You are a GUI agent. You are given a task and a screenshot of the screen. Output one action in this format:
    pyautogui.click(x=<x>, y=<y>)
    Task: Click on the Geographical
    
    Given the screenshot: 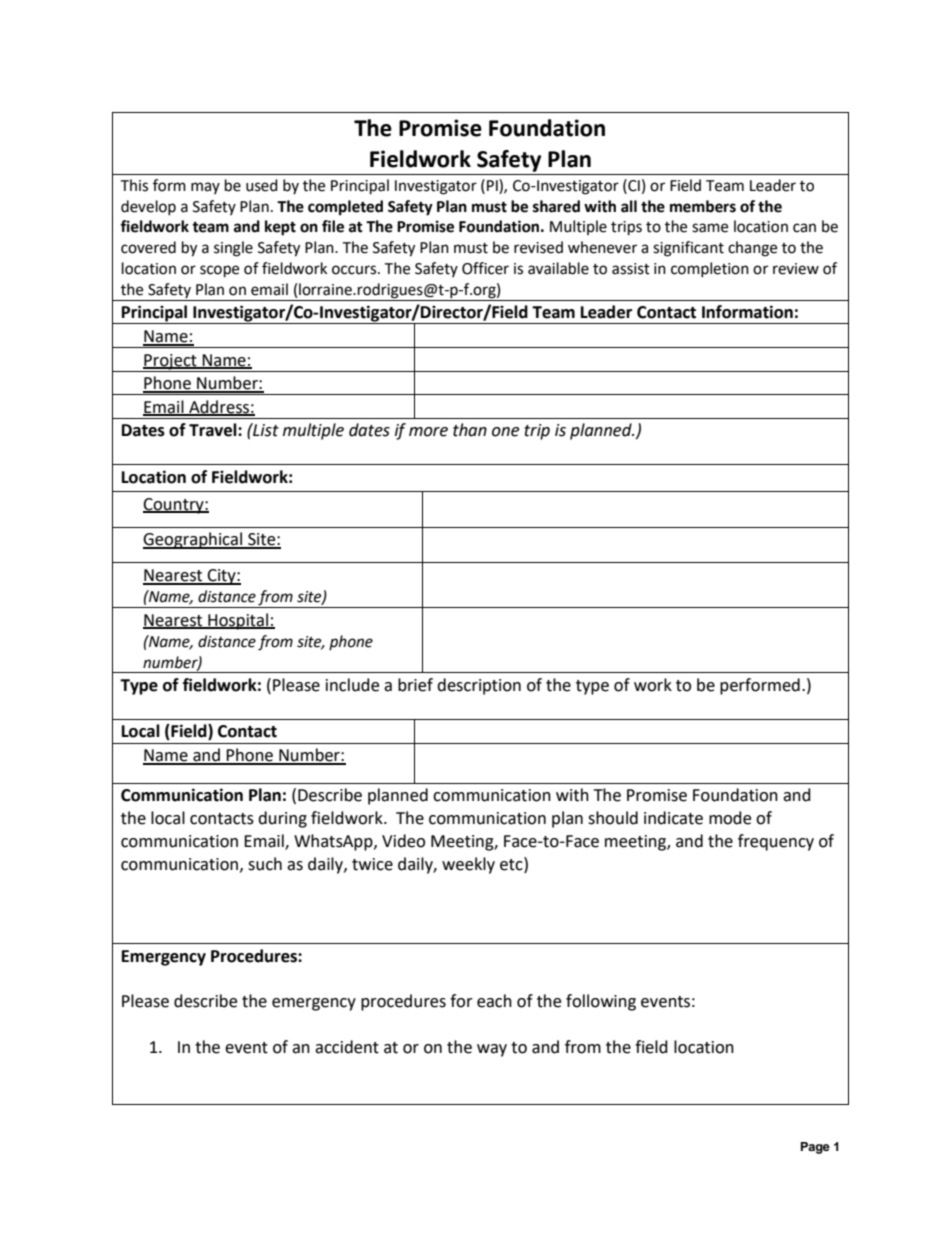 What is the action you would take?
    pyautogui.click(x=193, y=540)
